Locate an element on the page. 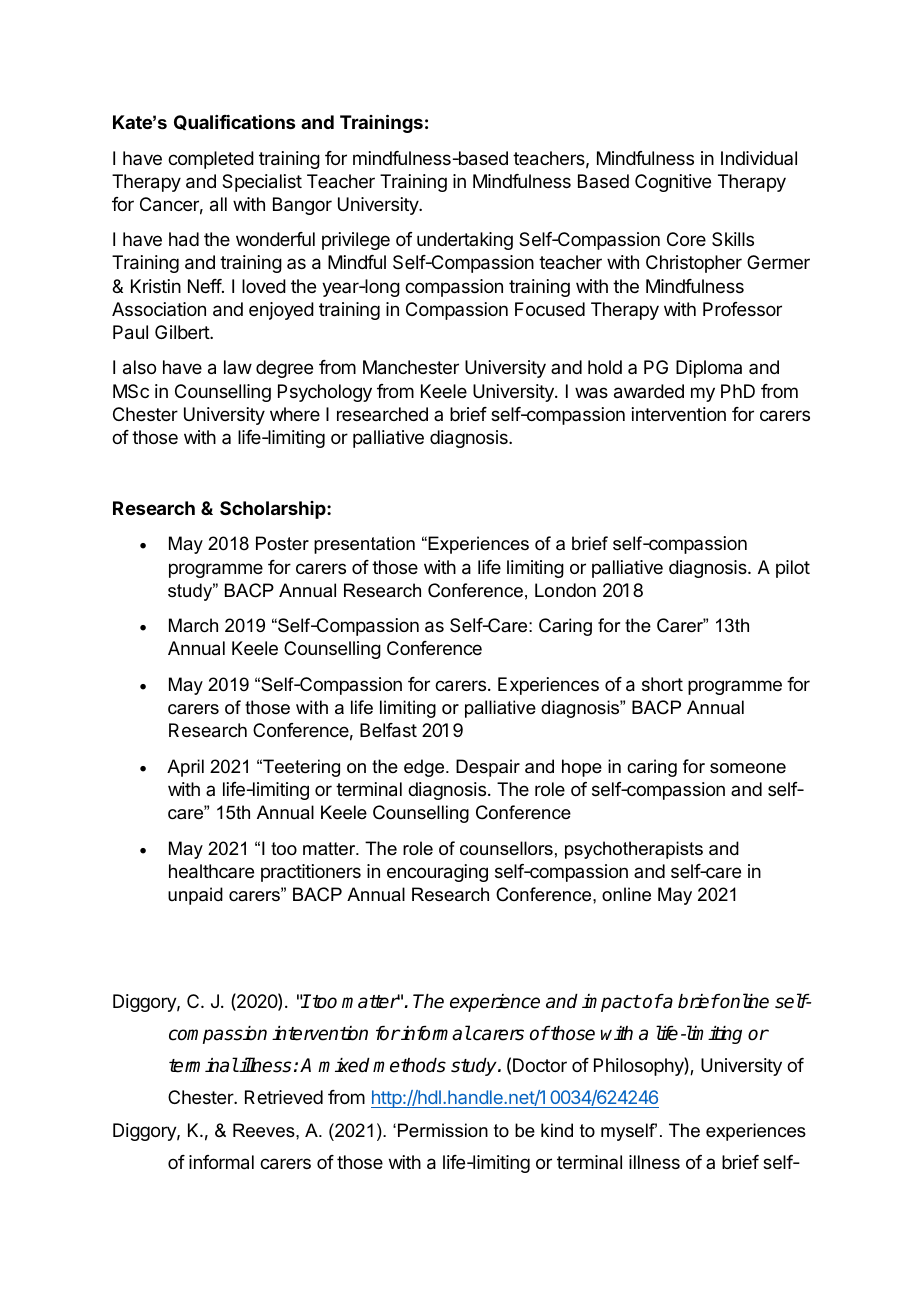 The image size is (924, 1308). Reeves is located at coordinates (265, 1130).
